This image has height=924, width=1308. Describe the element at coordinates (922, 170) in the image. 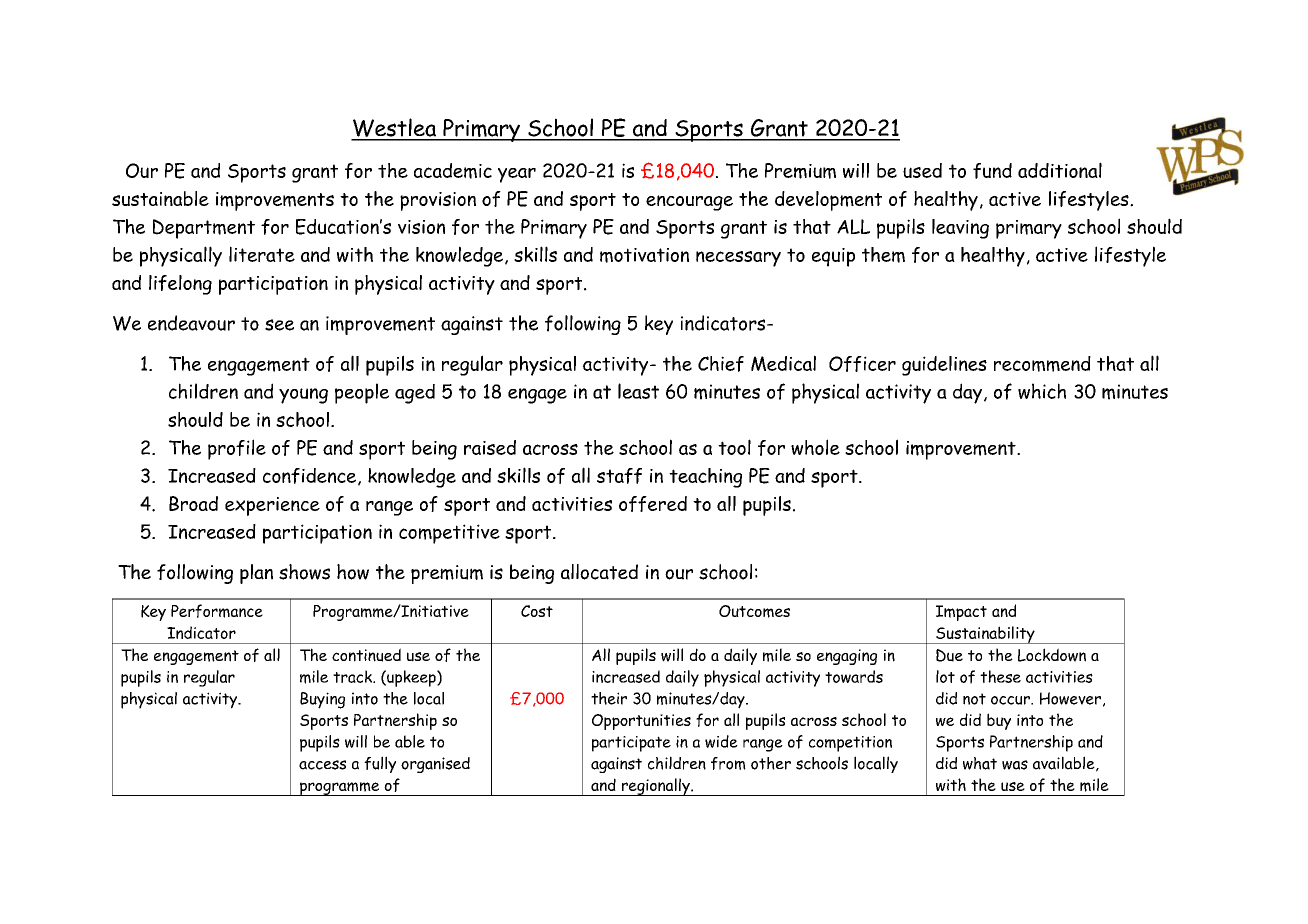

I see `used` at that location.
